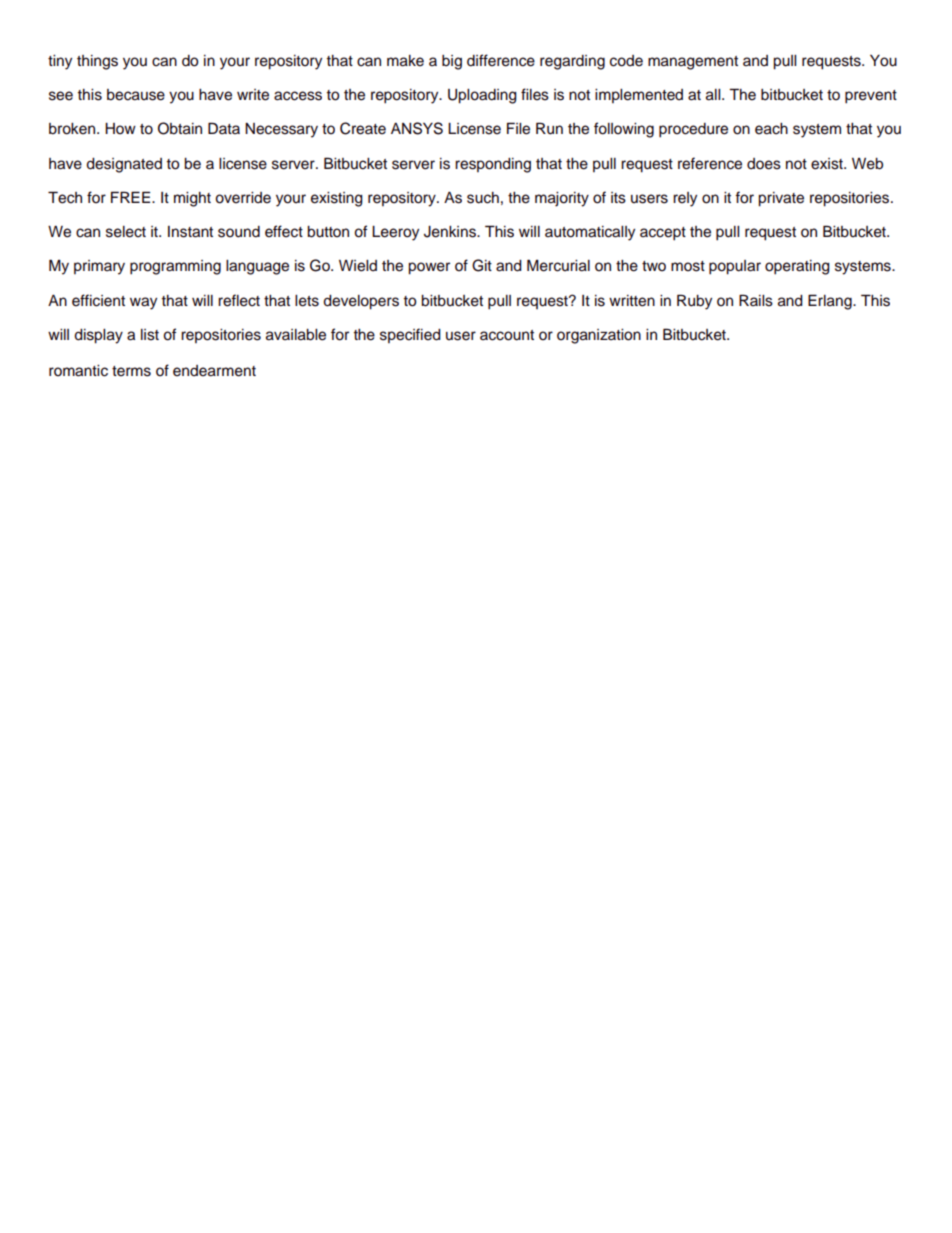  What do you see at coordinates (124, 165) in the screenshot?
I see `designated` at bounding box center [124, 165].
